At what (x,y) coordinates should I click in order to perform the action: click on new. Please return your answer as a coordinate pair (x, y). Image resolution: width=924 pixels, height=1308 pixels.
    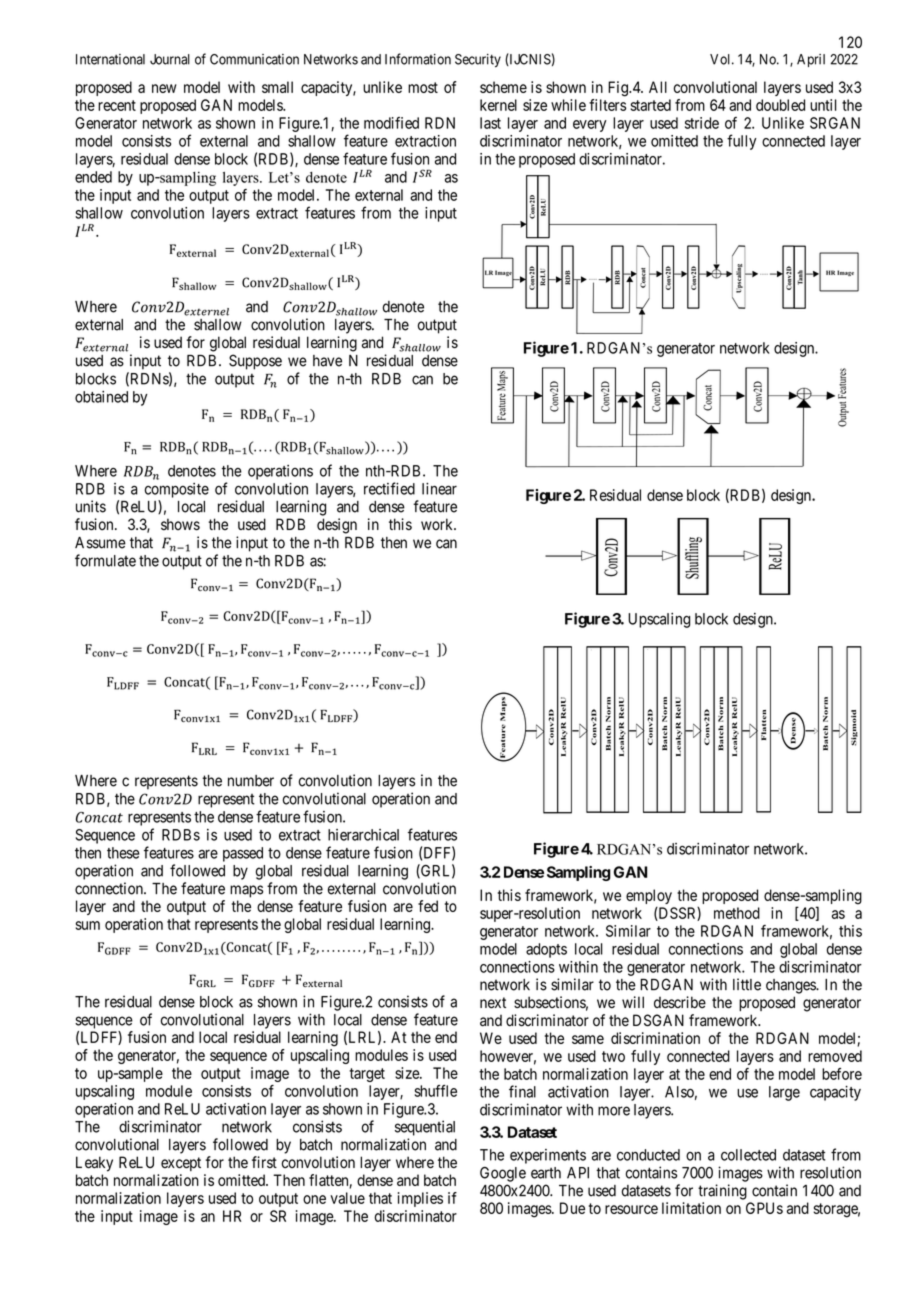
    Looking at the image, I should click on (164, 88).
